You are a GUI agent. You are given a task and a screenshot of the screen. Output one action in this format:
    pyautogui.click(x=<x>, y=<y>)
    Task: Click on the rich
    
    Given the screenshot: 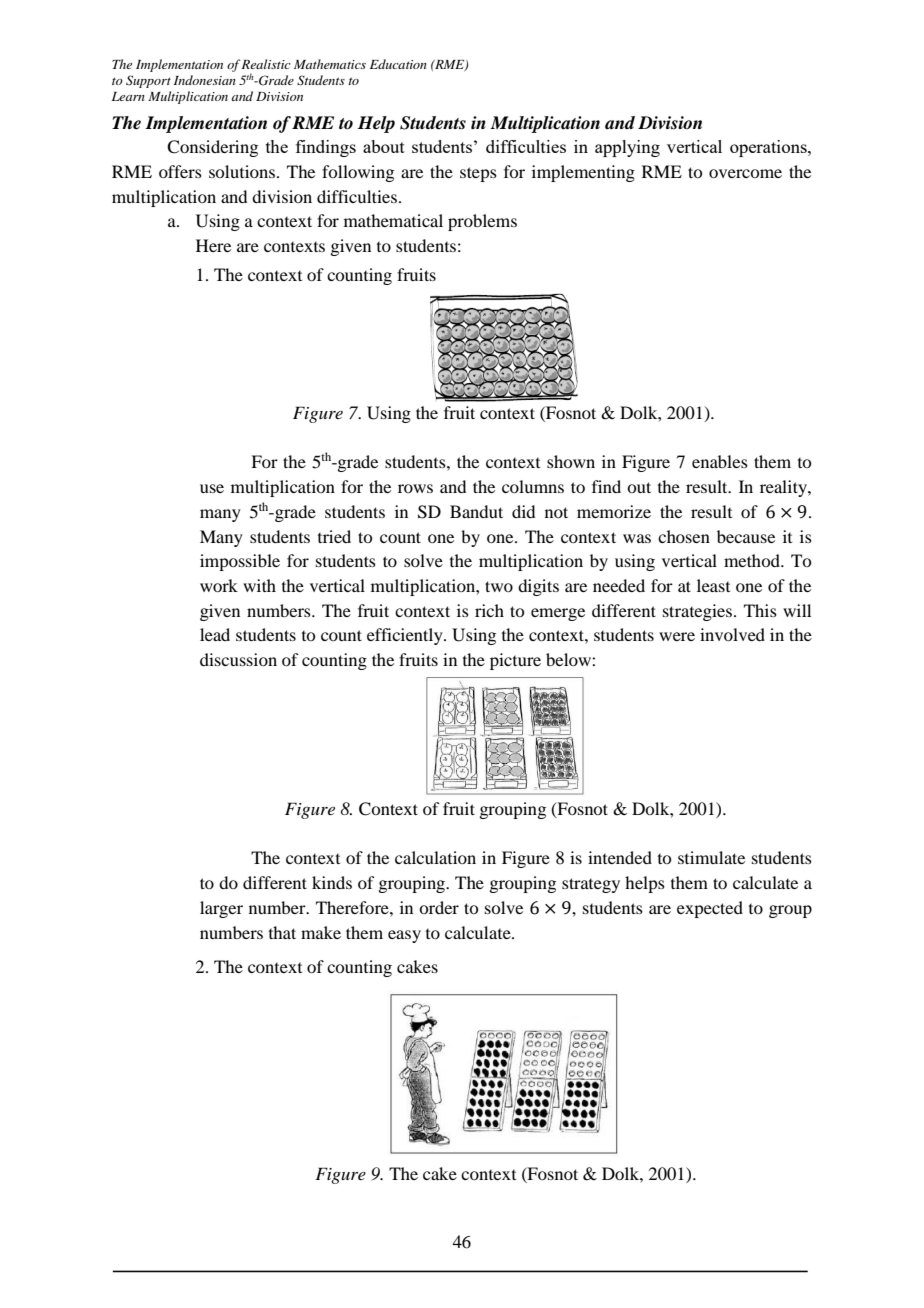 What is the action you would take?
    pyautogui.click(x=489, y=610)
